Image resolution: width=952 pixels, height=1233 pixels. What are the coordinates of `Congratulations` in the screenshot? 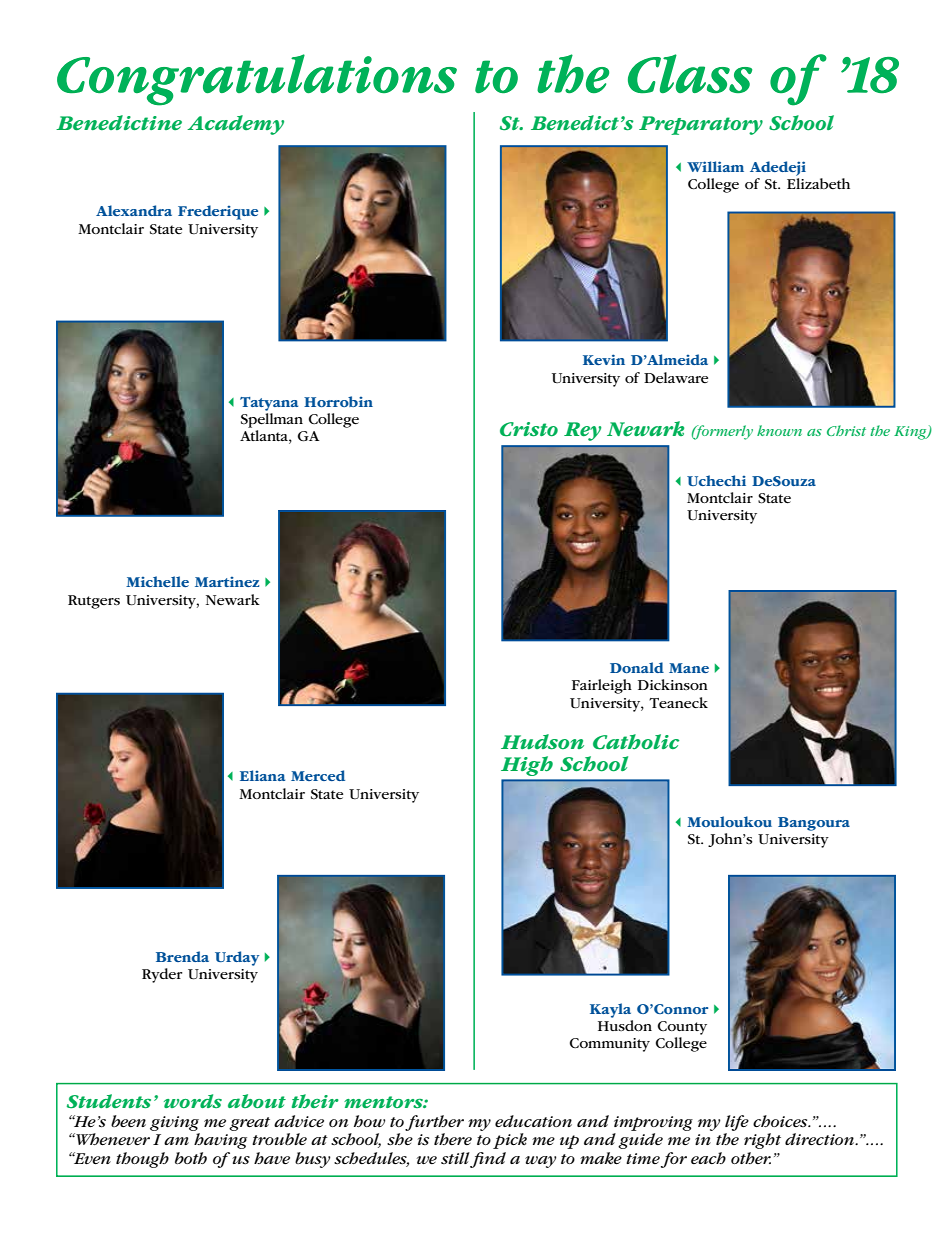 It's located at (257, 80).
